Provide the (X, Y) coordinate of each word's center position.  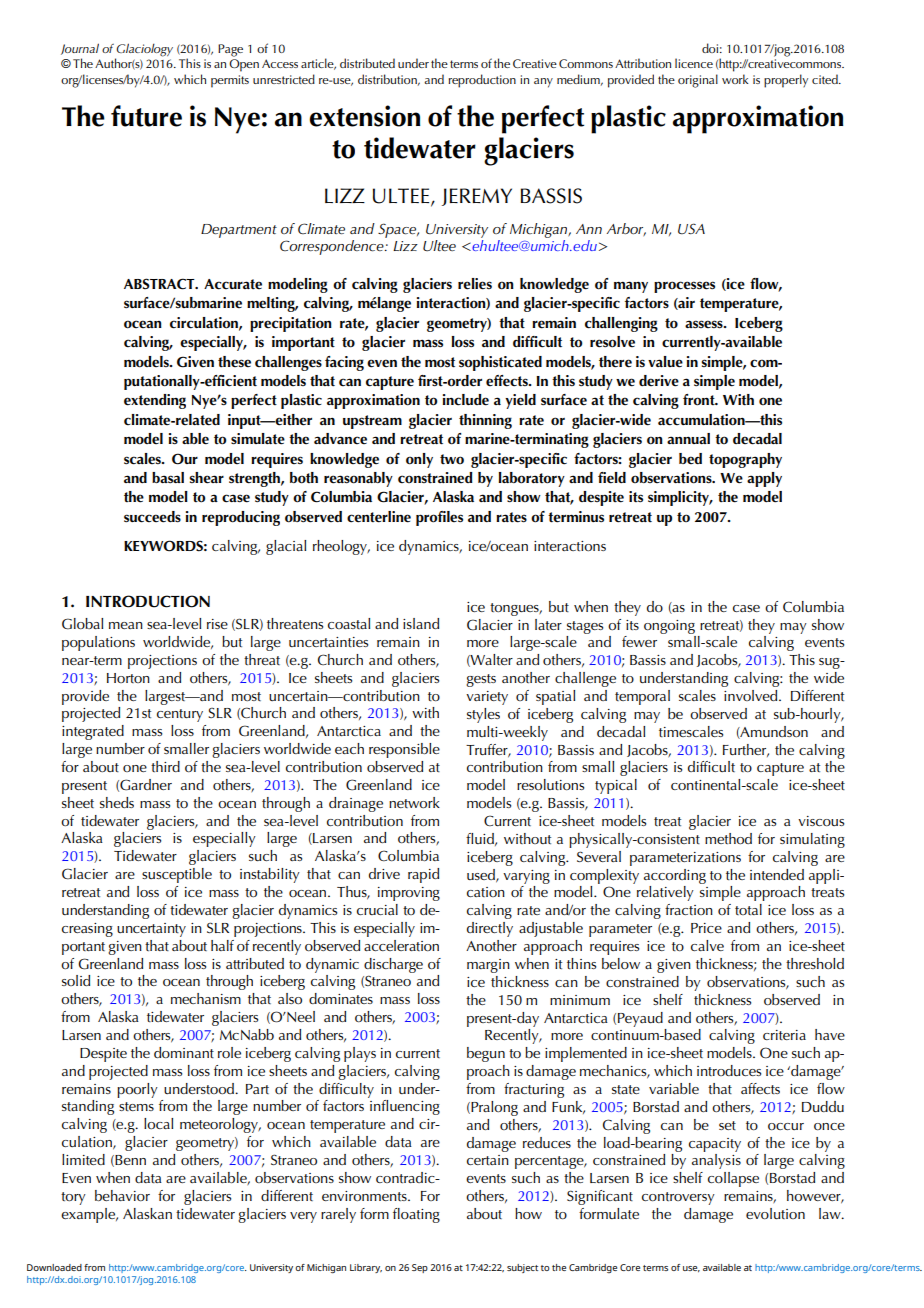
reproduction (482, 81)
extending (155, 401)
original (698, 81)
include (466, 400)
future (146, 116)
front (700, 400)
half (222, 945)
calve (707, 945)
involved (752, 695)
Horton (128, 678)
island (421, 623)
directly (490, 929)
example (89, 1215)
